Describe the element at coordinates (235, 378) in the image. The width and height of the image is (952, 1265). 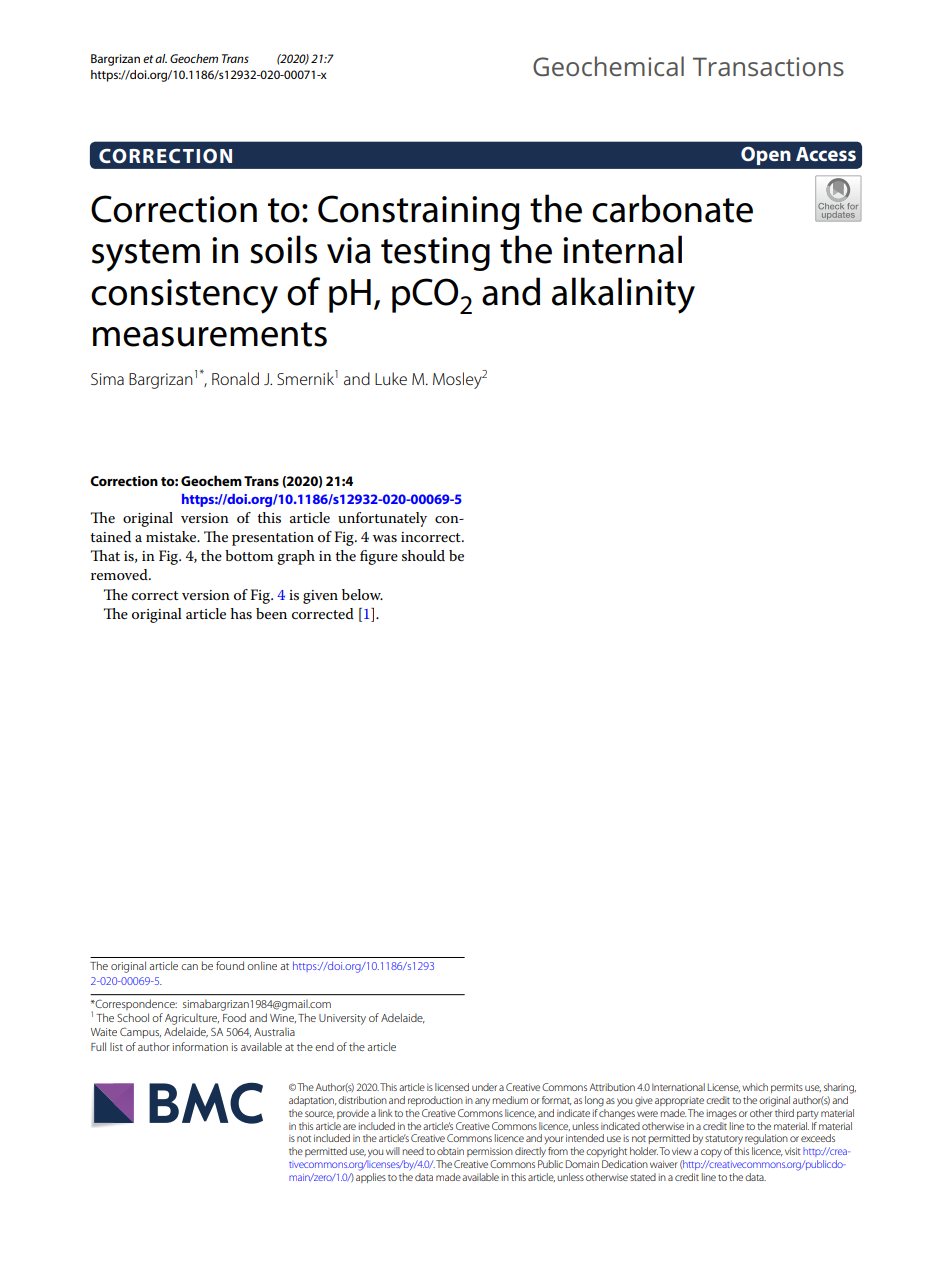
I see `Ronald` at that location.
